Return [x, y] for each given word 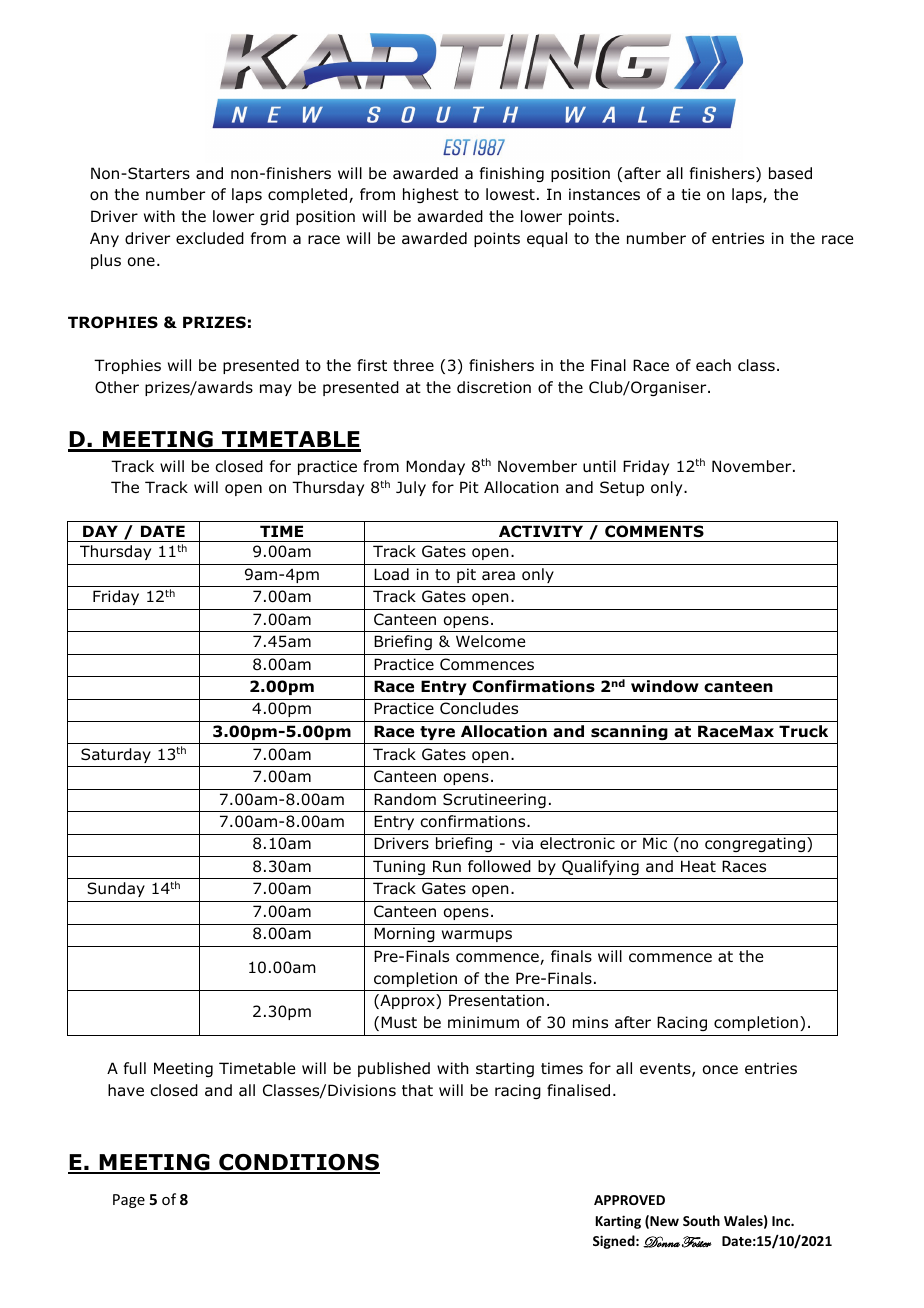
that [417, 1090]
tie [690, 194]
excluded [210, 238]
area [498, 576]
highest [431, 195]
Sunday [116, 889]
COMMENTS [654, 531]
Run [447, 866]
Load [391, 574]
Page [129, 1201]
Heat [698, 866]
